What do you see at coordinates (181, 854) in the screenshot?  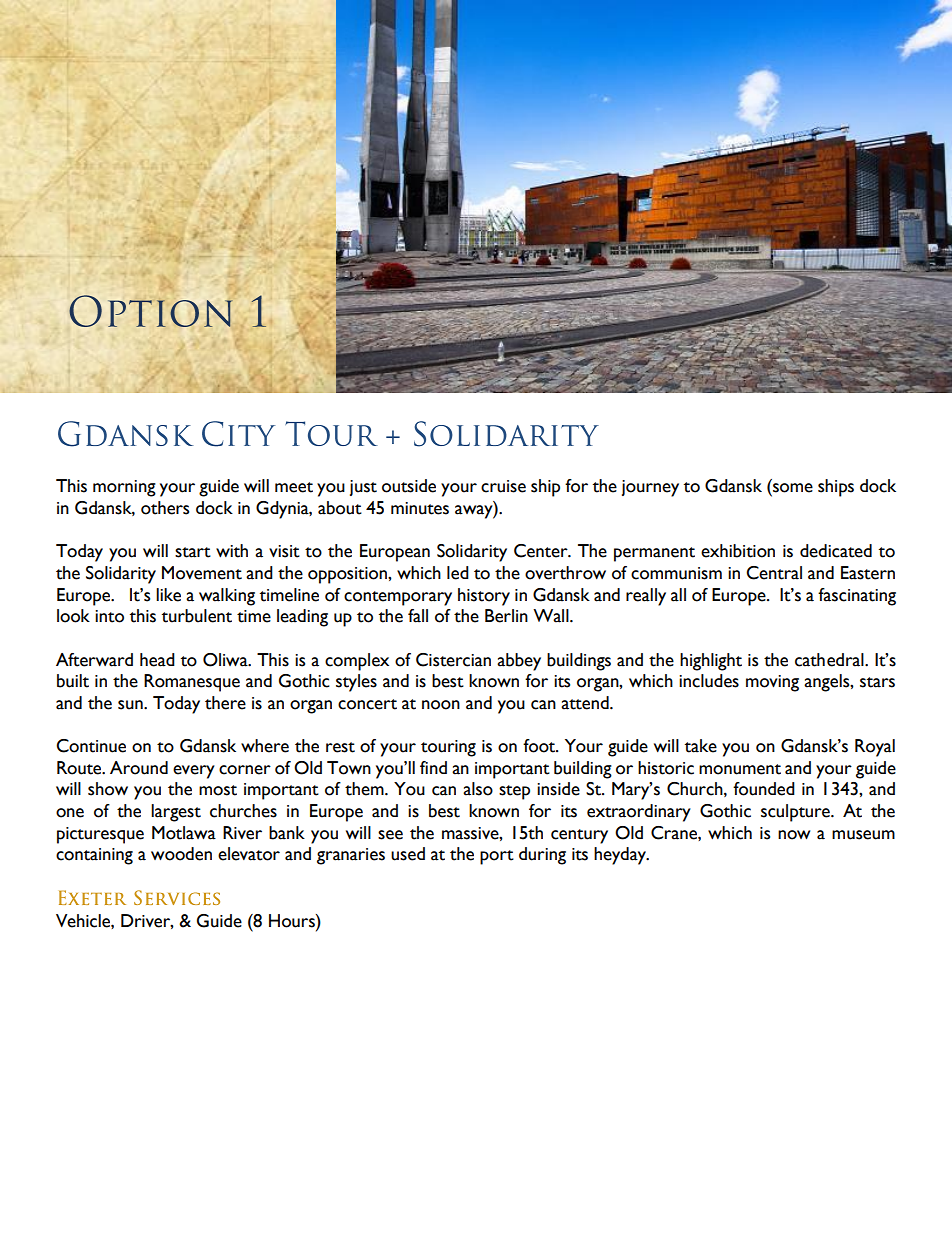 I see `wooden` at bounding box center [181, 854].
